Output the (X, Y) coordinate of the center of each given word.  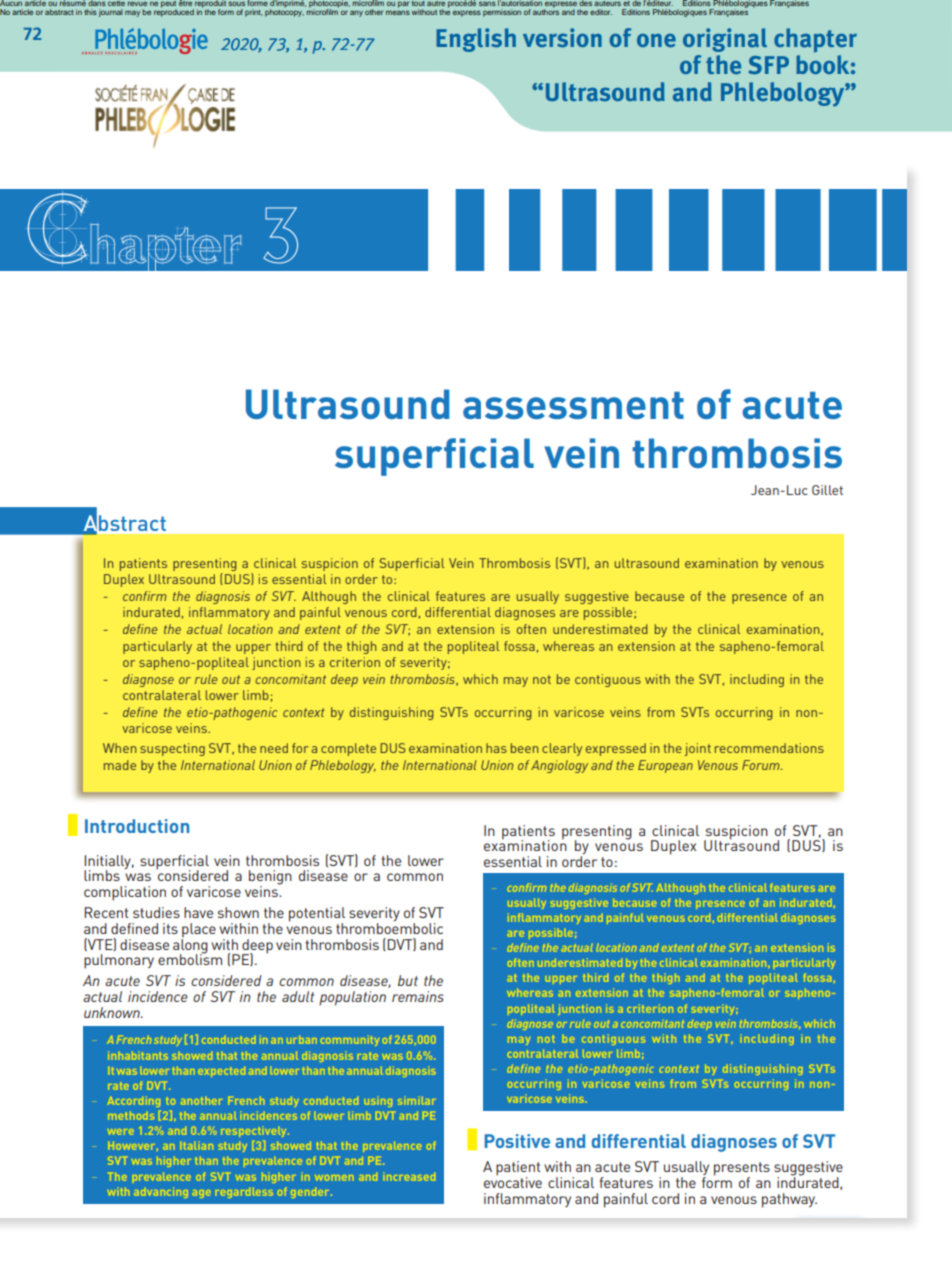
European (665, 766)
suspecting (172, 749)
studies (156, 912)
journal (111, 13)
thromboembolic (389, 927)
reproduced (174, 12)
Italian (197, 1145)
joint (698, 749)
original (725, 40)
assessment (573, 405)
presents (742, 1170)
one (656, 40)
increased (410, 1176)
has (496, 748)
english (476, 40)
